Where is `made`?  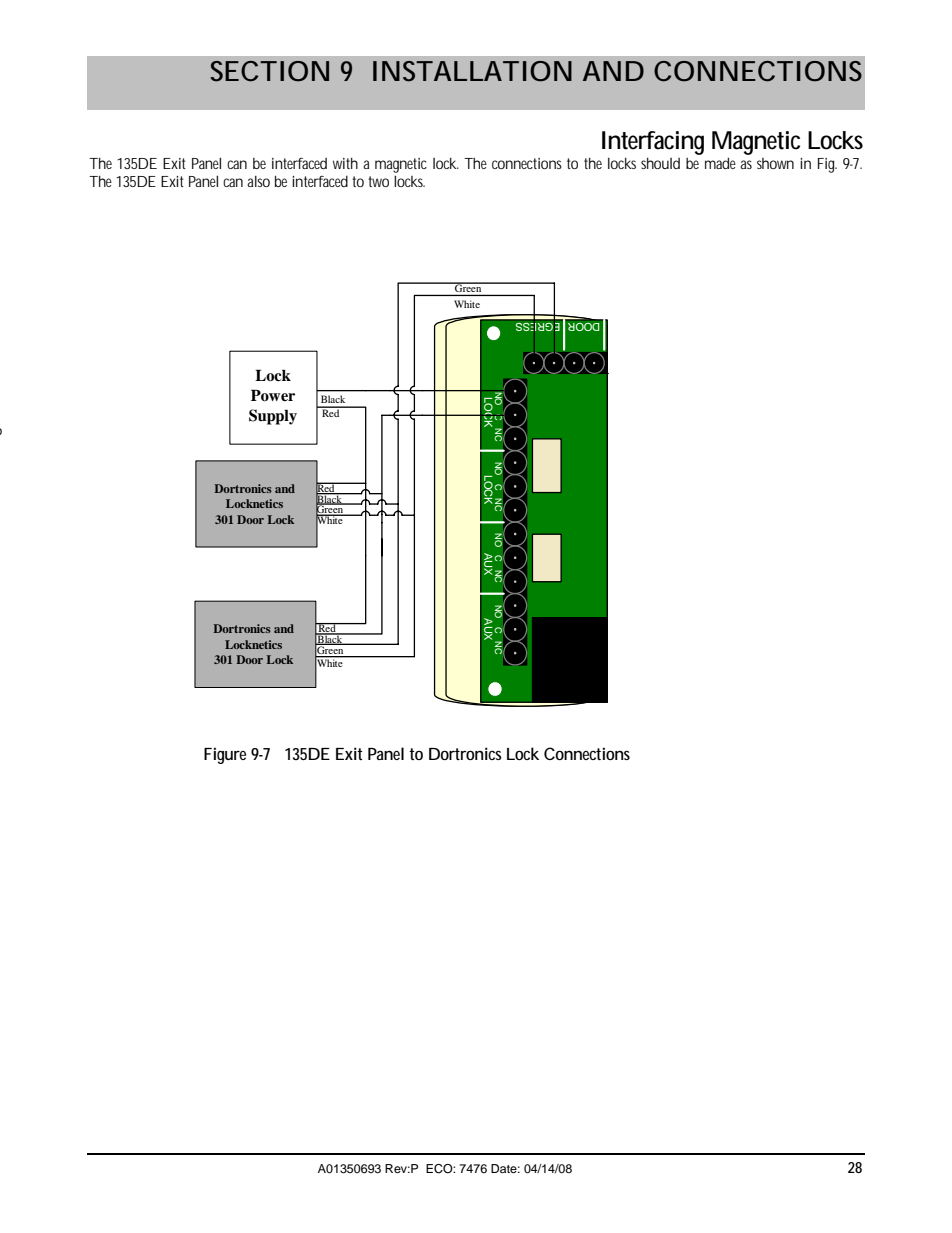 made is located at coordinates (720, 163).
